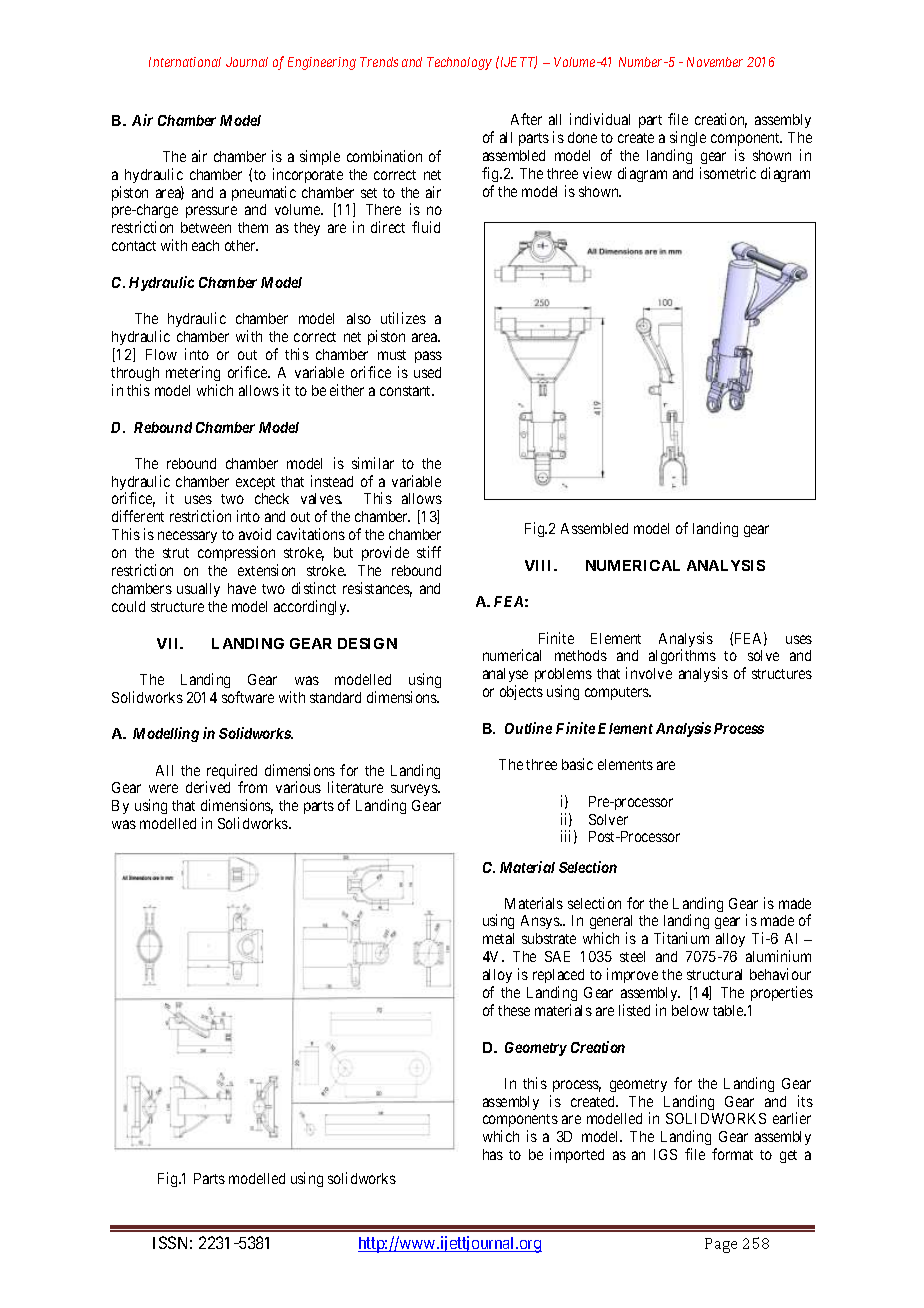  I want to click on International, so click(185, 62).
